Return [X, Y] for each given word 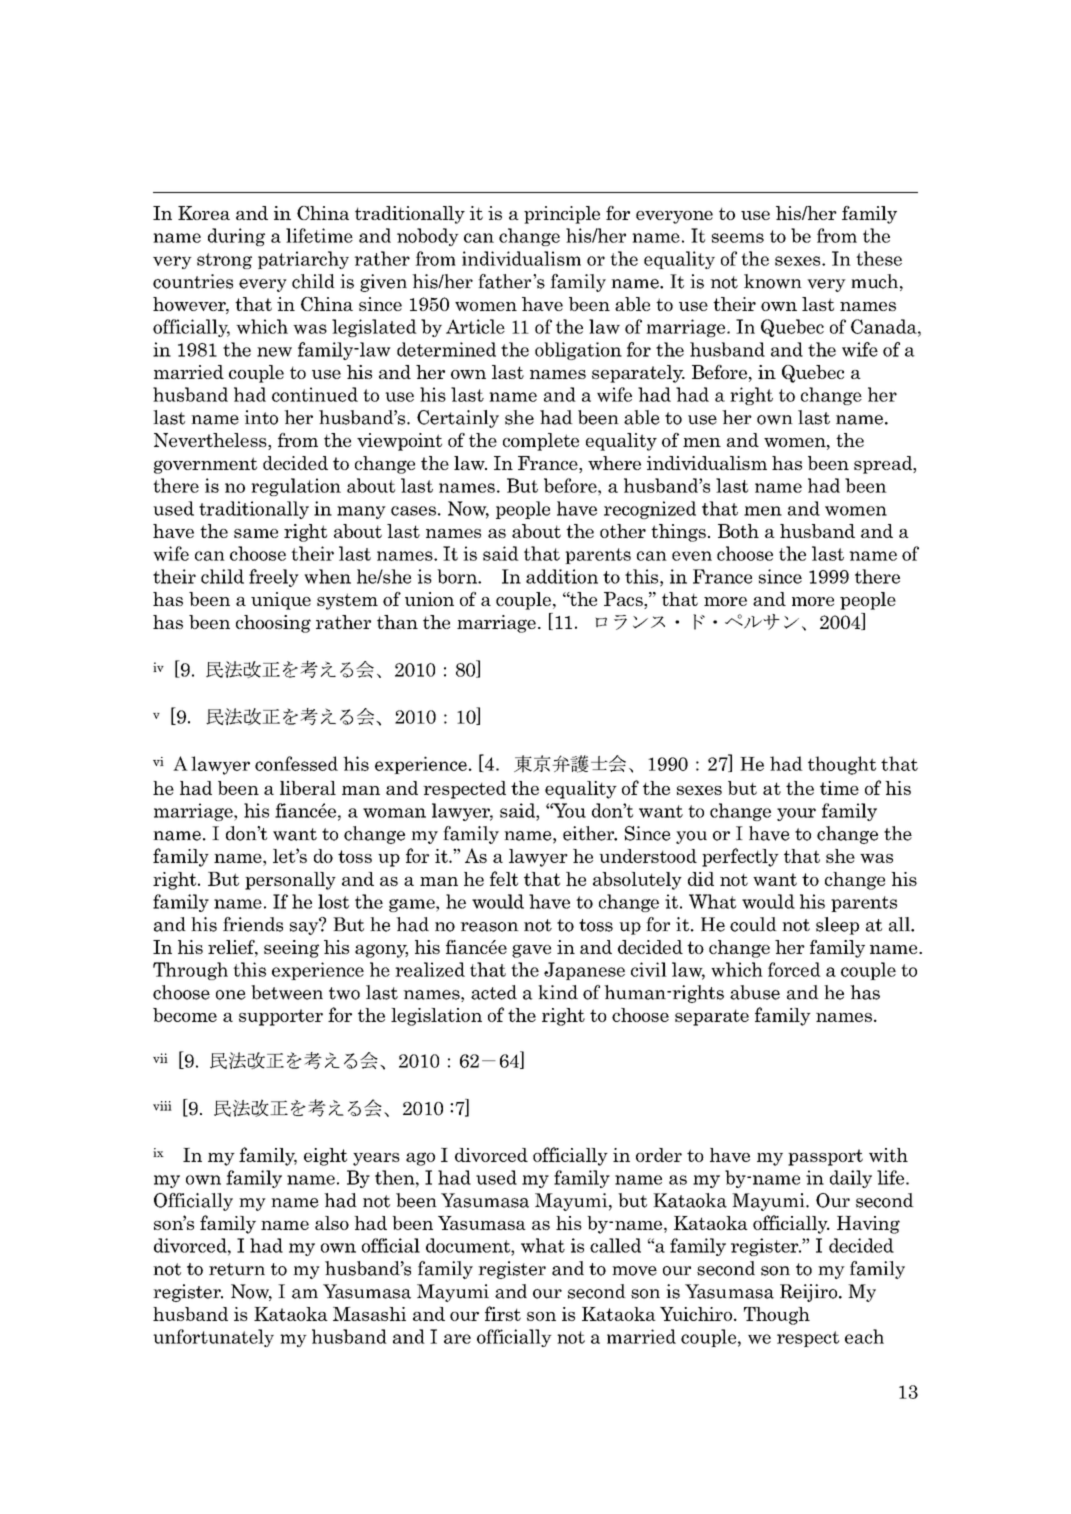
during [236, 237]
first [503, 1313]
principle [562, 215]
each [864, 1336]
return [237, 1269]
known [773, 281]
